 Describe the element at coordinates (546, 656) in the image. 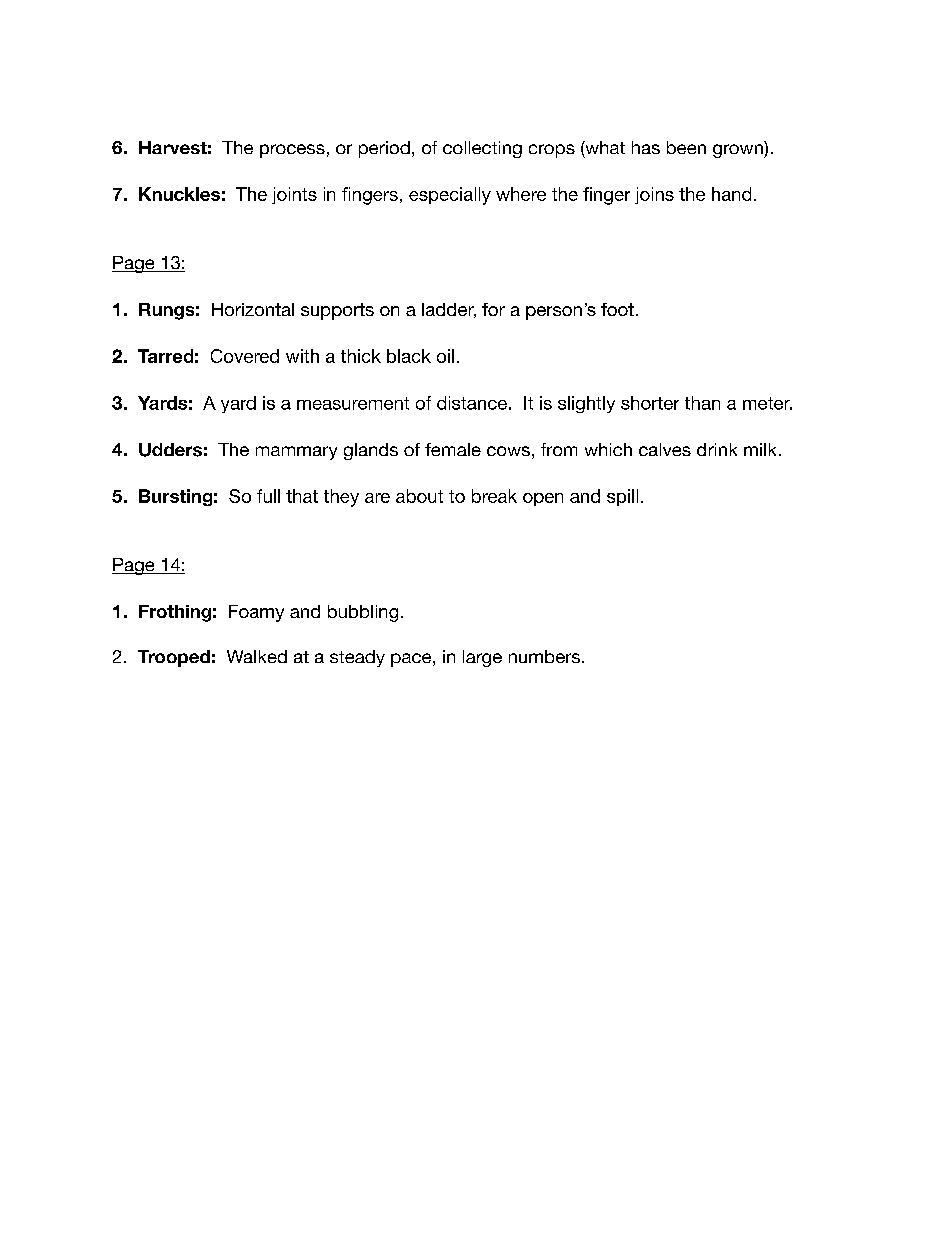

I see `numbers` at that location.
